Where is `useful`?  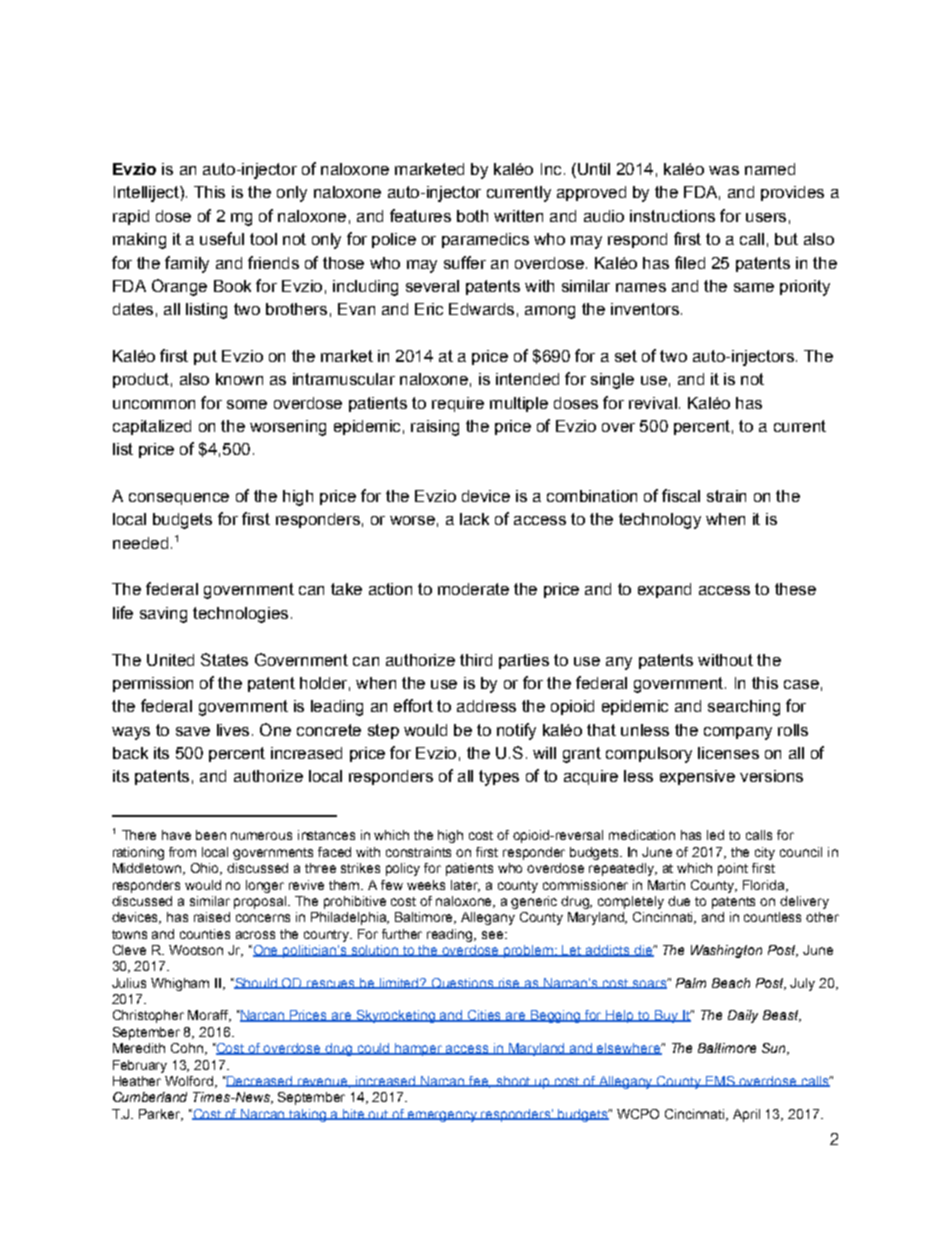
useful is located at coordinates (222, 238).
